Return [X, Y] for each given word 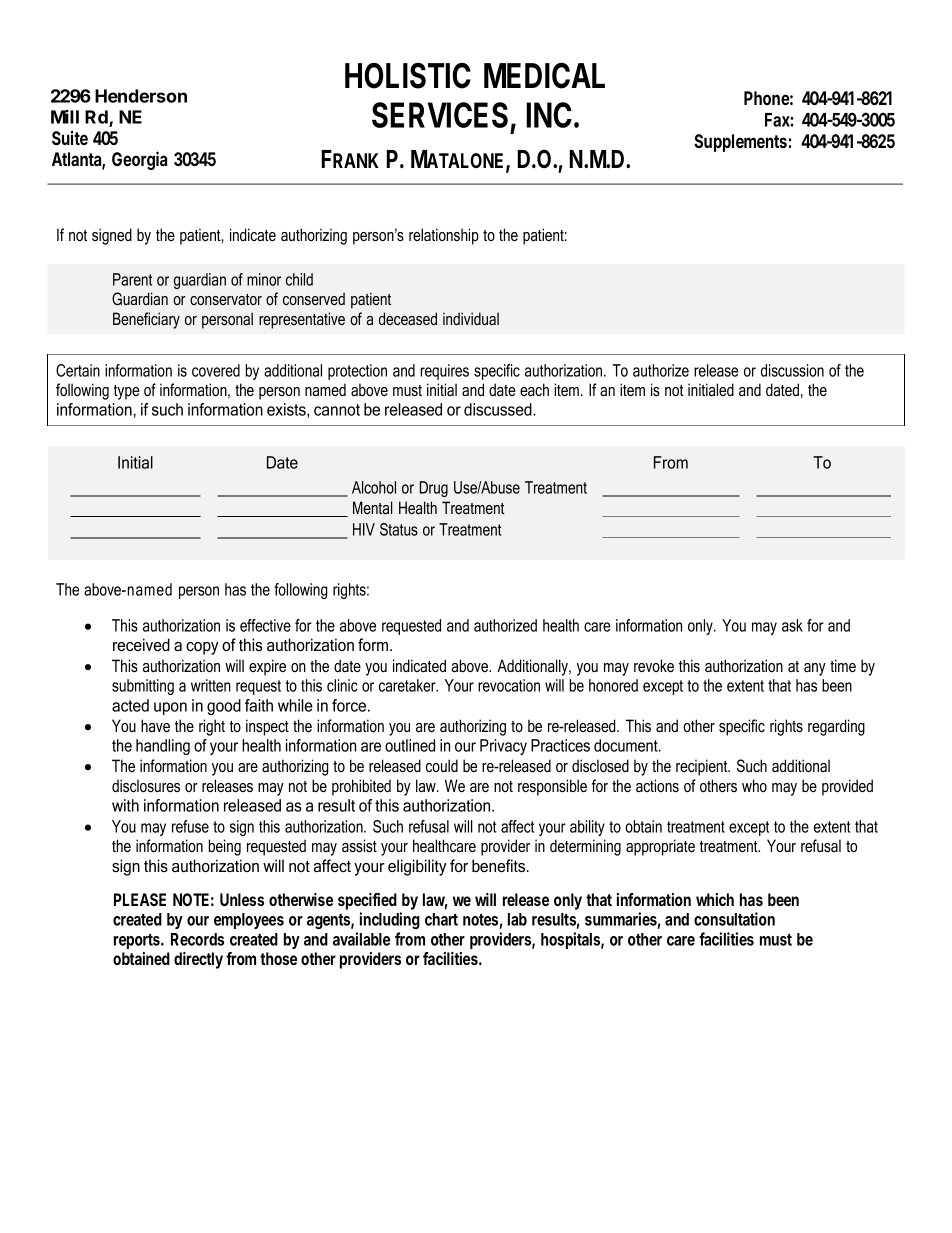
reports [138, 941]
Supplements [741, 143]
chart [441, 919]
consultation [734, 919]
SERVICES [440, 115]
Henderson [141, 96]
